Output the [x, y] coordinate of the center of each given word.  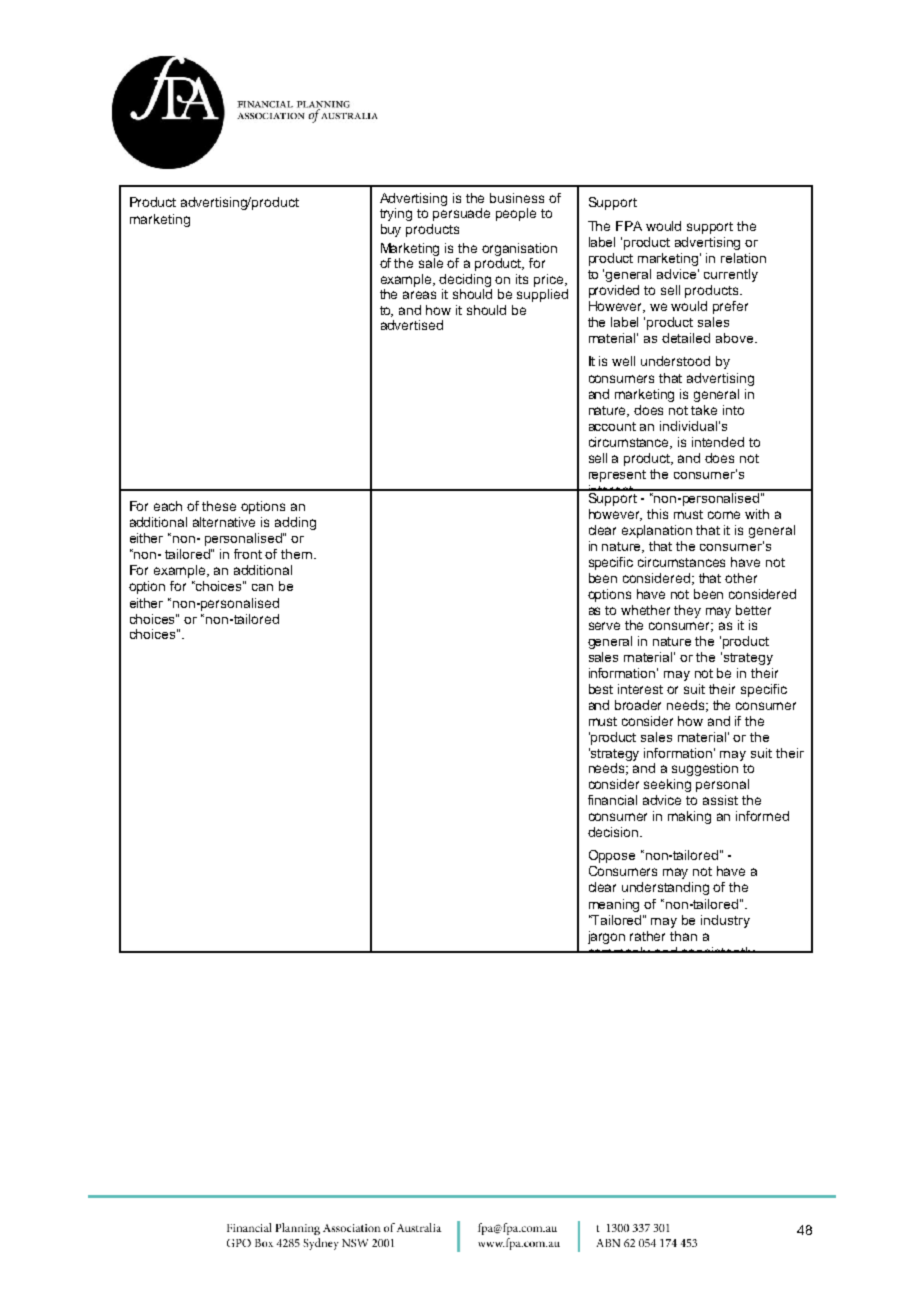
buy [391, 230]
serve [604, 626]
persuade [461, 214]
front [248, 554]
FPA [629, 226]
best [601, 689]
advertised [412, 325]
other [741, 578]
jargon [606, 937]
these [219, 506]
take [704, 410]
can [262, 587]
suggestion [705, 769]
